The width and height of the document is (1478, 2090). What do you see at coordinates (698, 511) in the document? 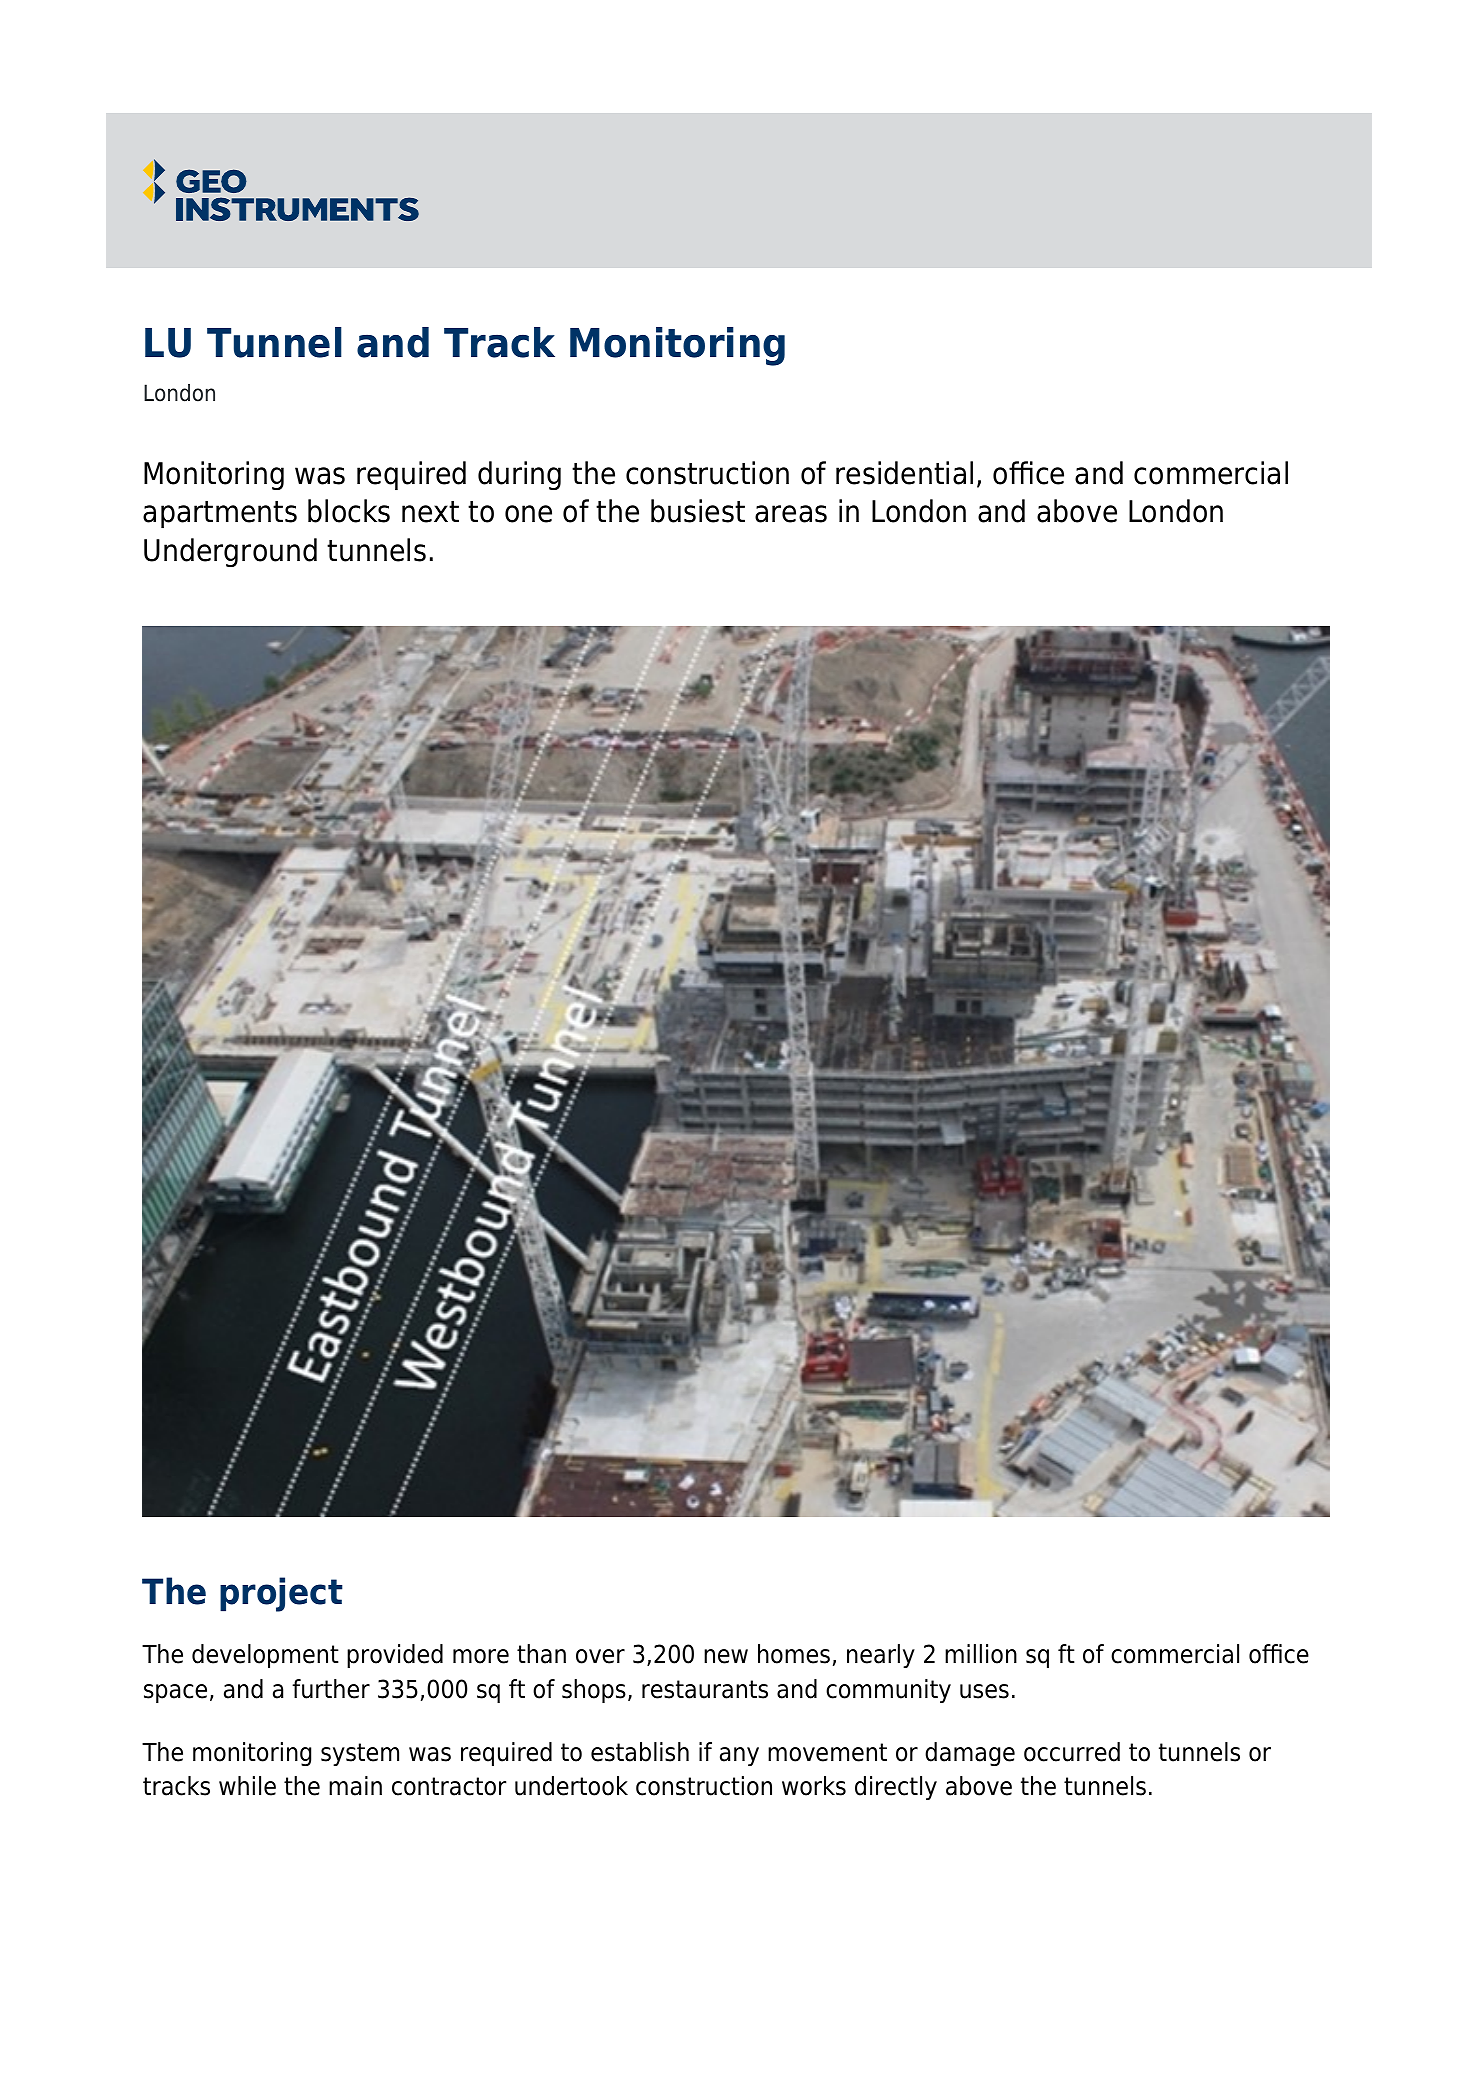
I see `busiest` at bounding box center [698, 511].
